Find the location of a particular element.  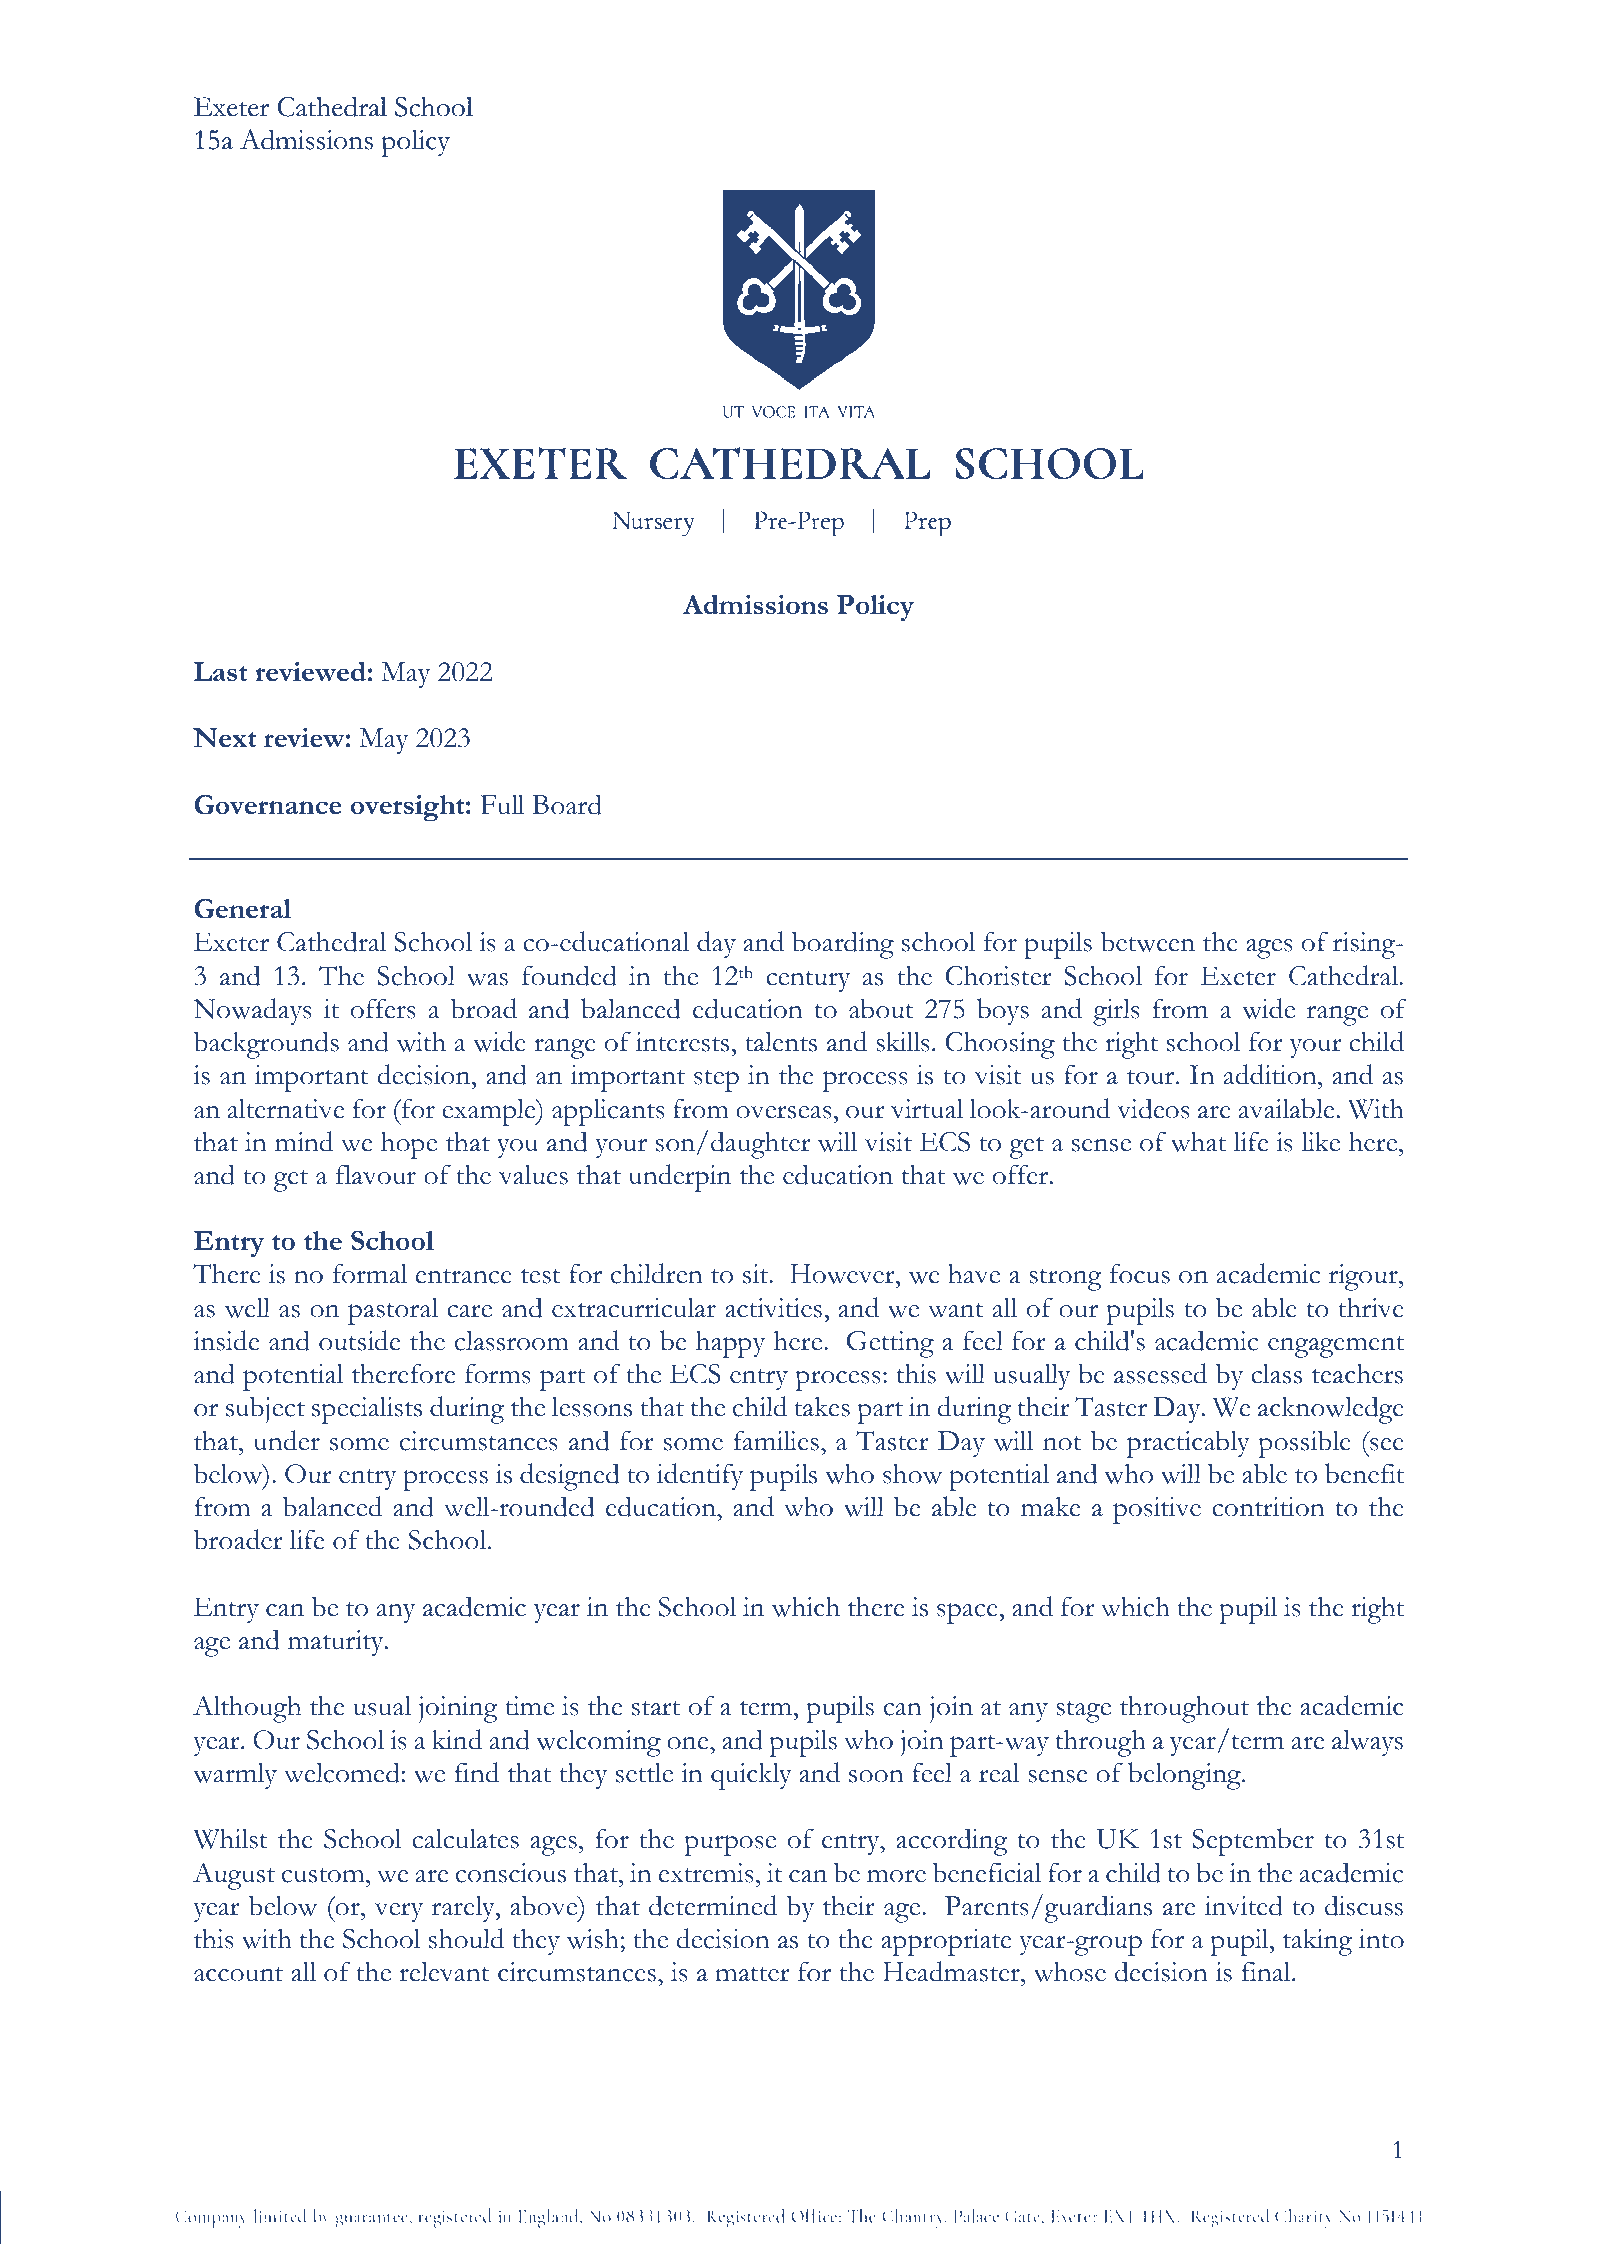

Next is located at coordinates (224, 738).
